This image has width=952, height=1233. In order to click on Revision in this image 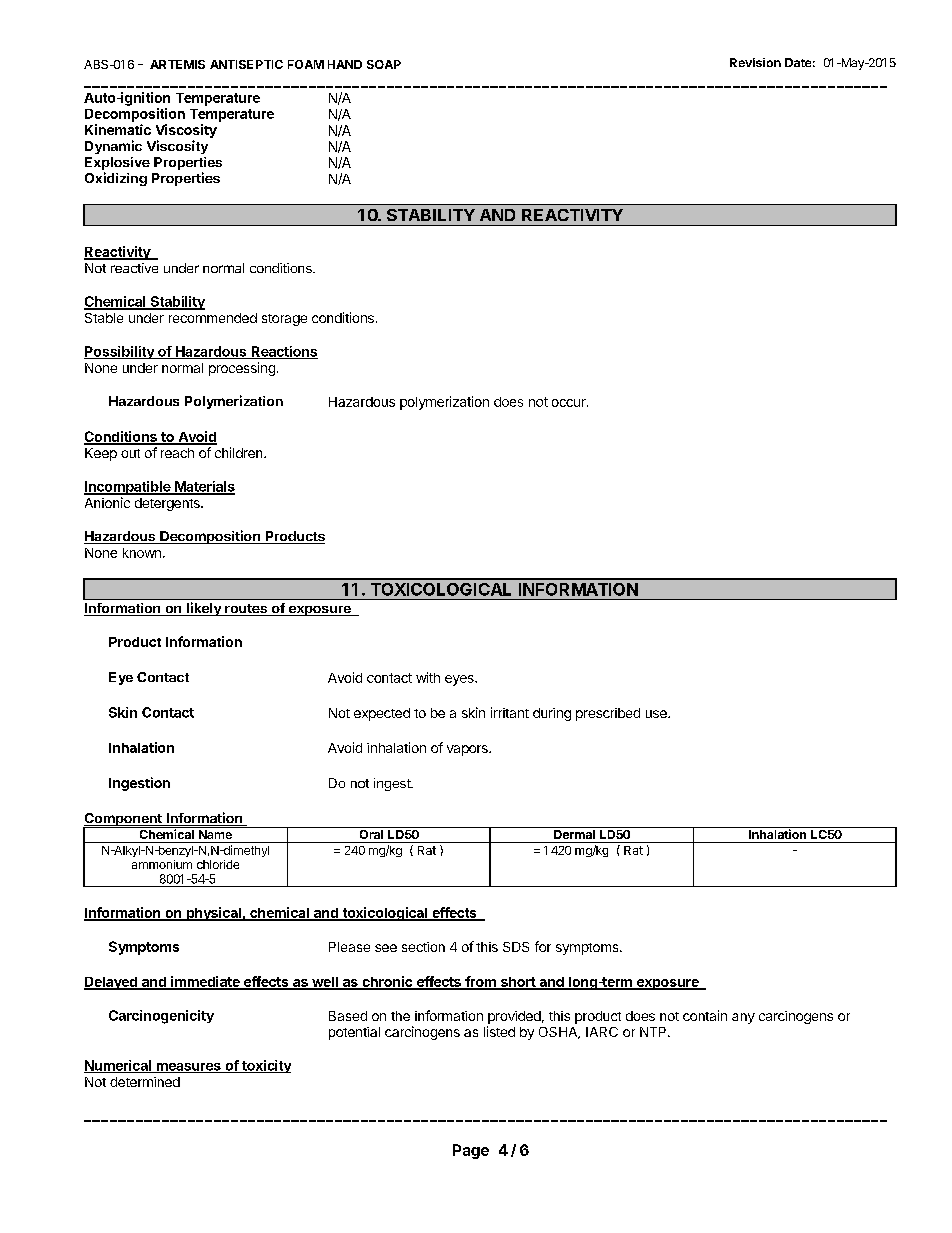, I will do `click(755, 62)`.
